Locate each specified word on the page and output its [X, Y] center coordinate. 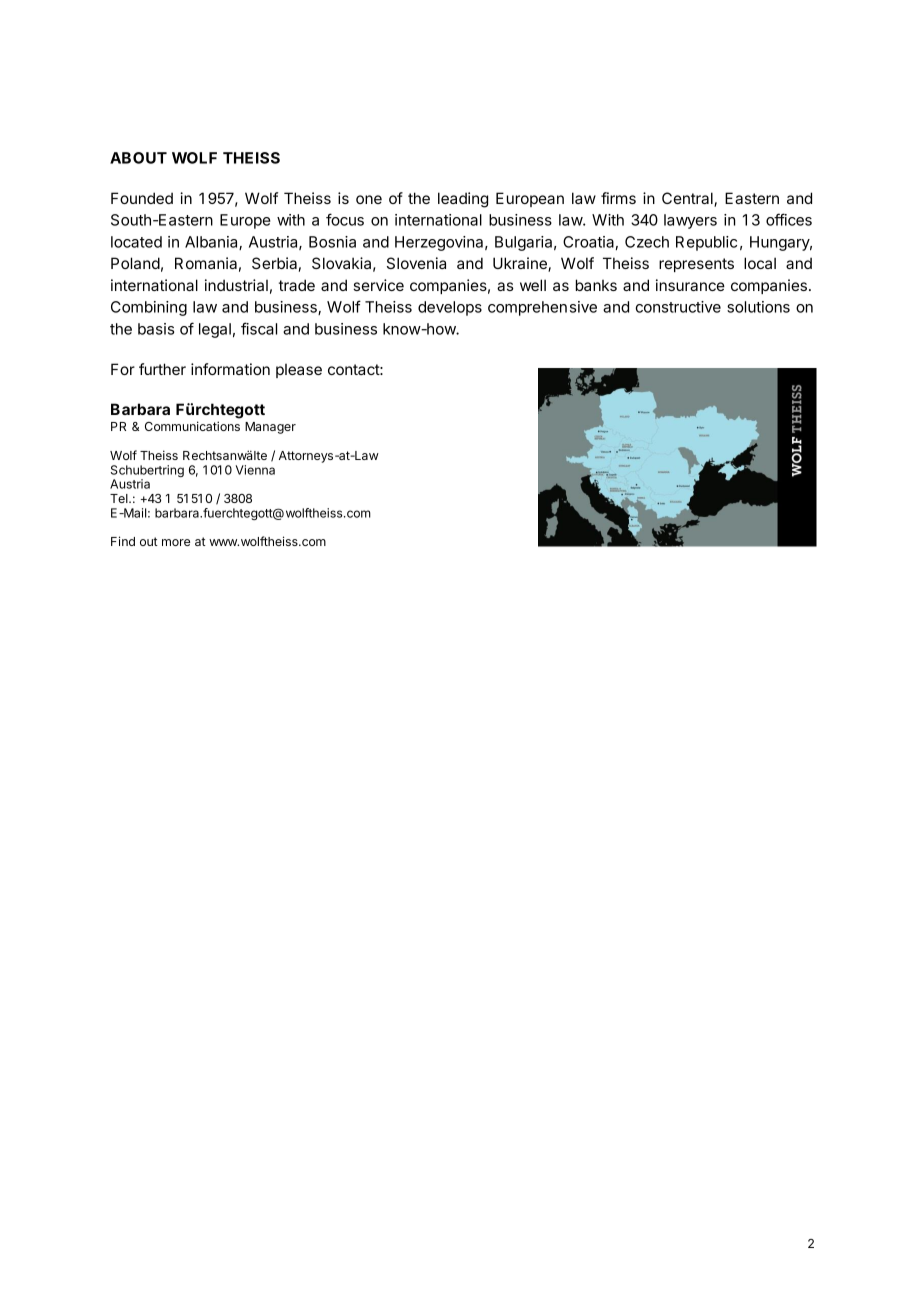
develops [450, 308]
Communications [192, 426]
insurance [690, 285]
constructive [678, 307]
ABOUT [138, 158]
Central [688, 199]
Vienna [255, 470]
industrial [236, 285]
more [176, 542]
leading [463, 200]
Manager [270, 428]
